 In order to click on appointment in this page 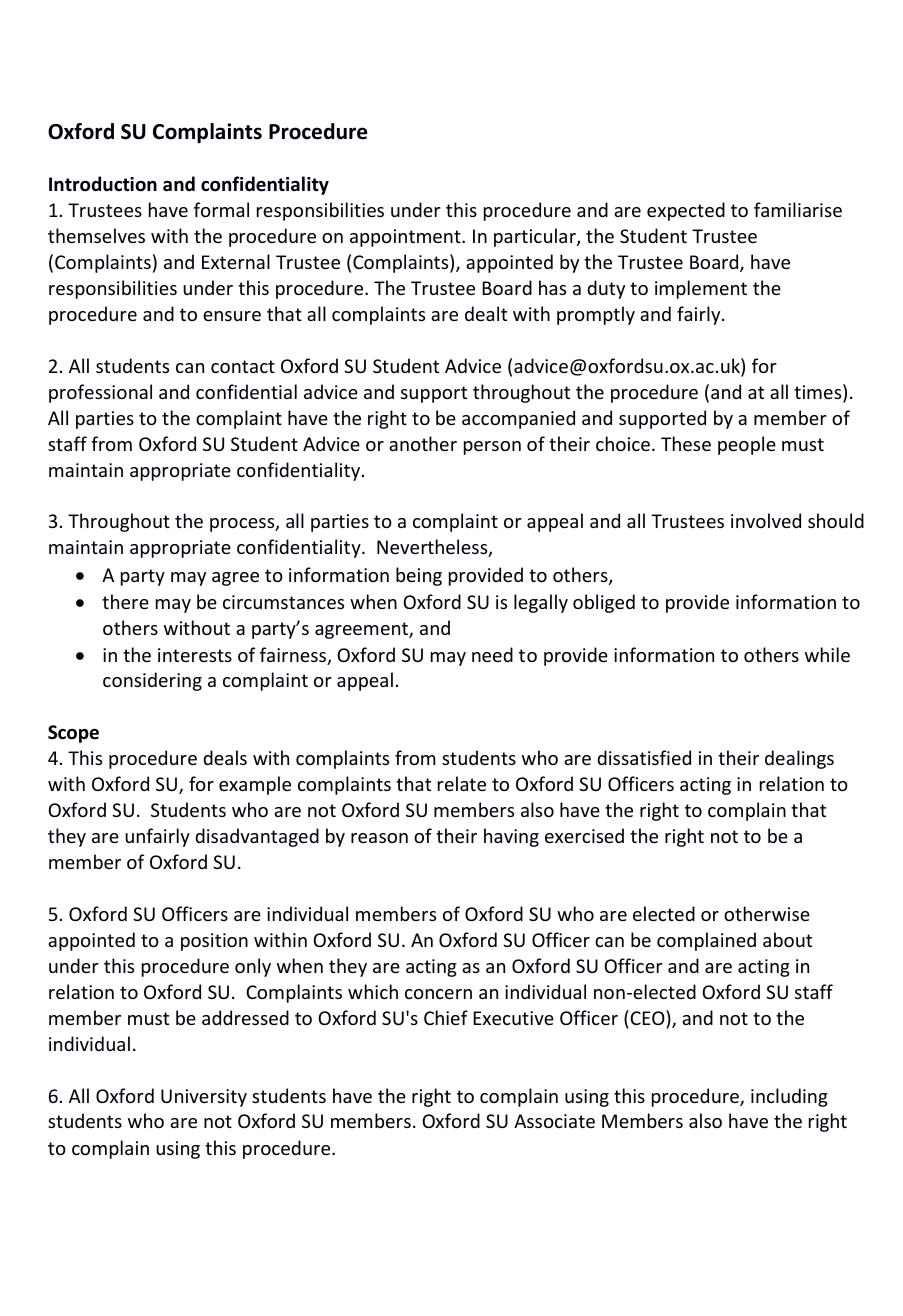, I will do `click(406, 238)`.
